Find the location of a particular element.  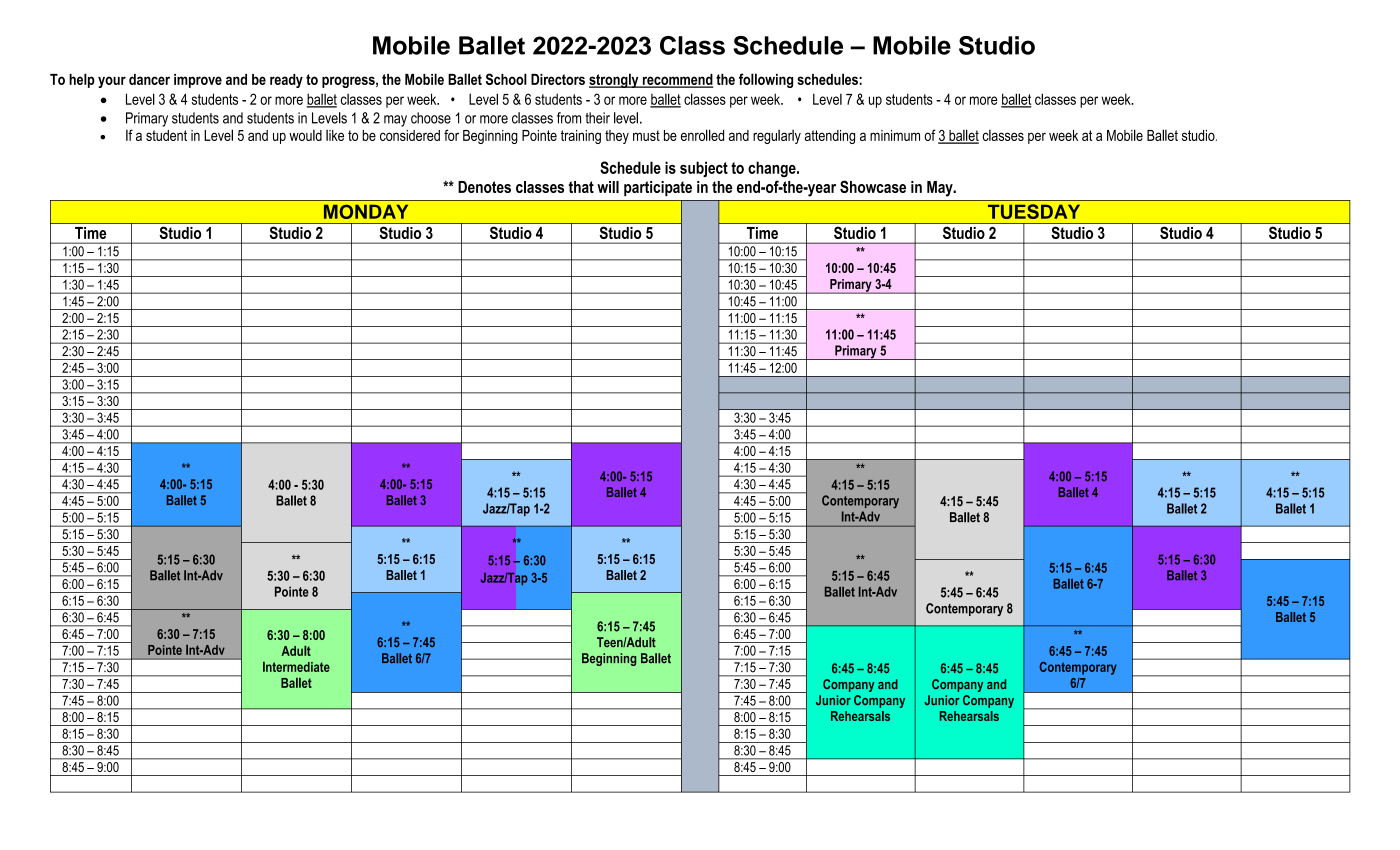

participate is located at coordinates (658, 188).
